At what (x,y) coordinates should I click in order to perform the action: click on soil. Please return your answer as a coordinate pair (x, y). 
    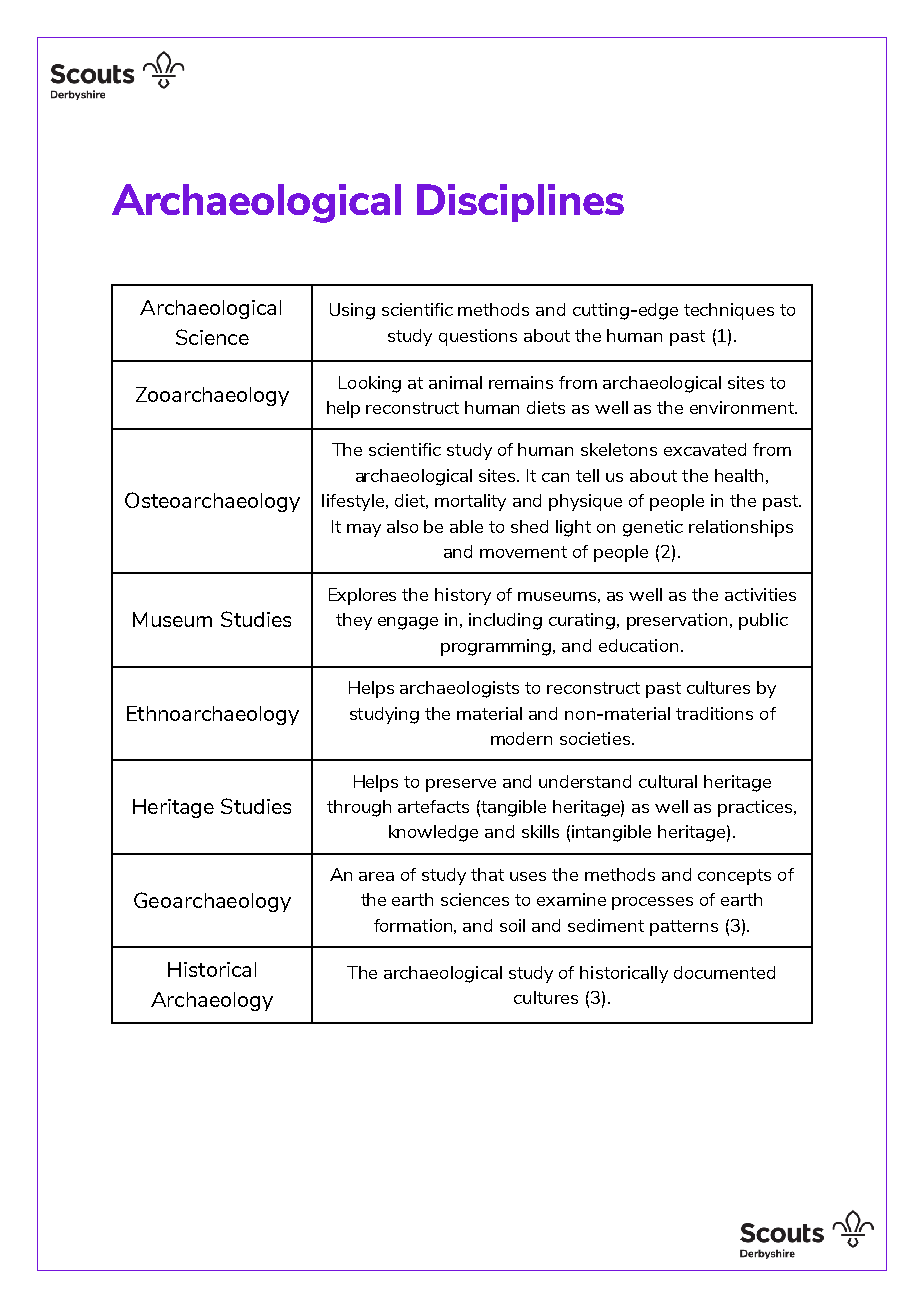
    Looking at the image, I should click on (512, 925).
